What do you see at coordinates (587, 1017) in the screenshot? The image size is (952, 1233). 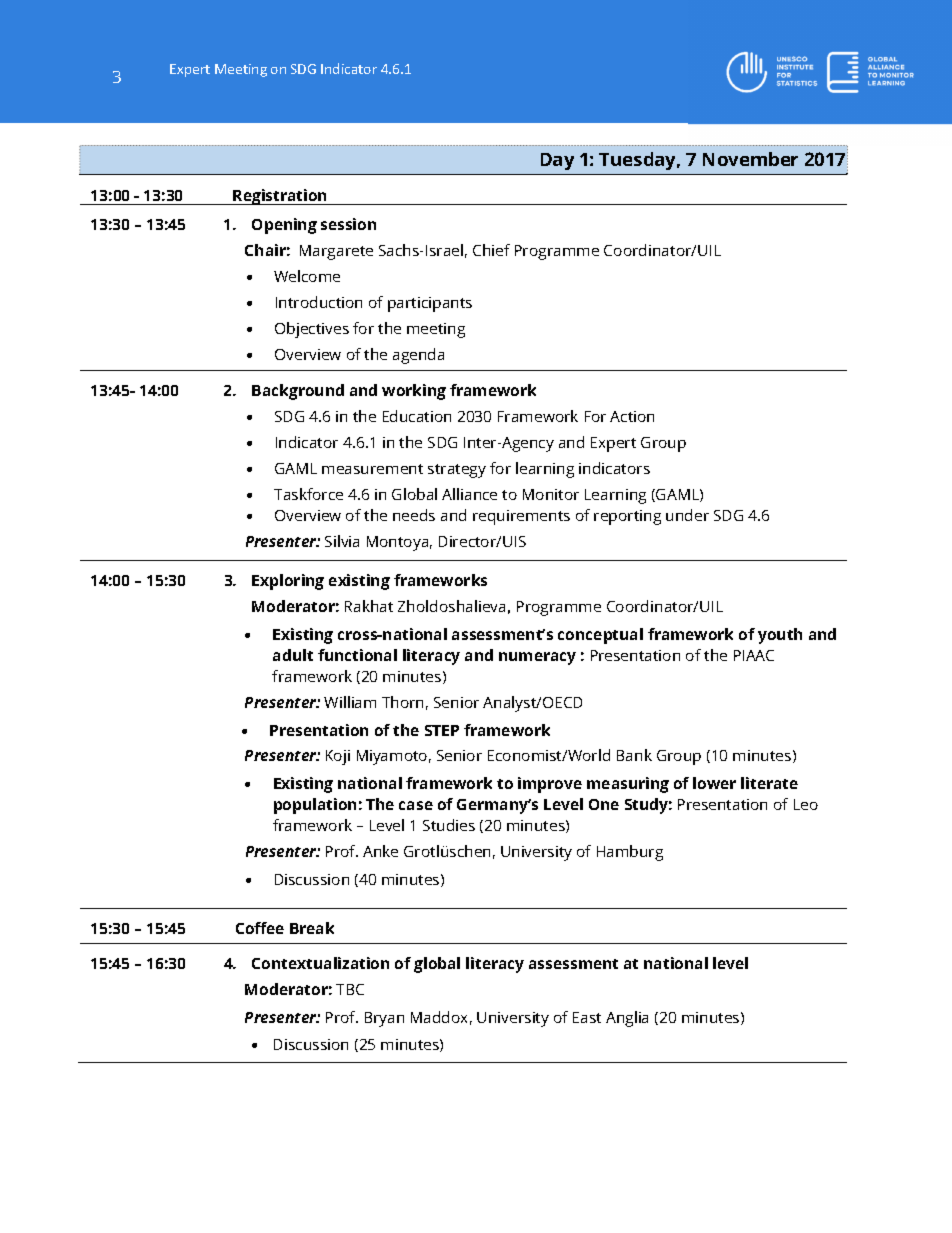 I see `East` at bounding box center [587, 1017].
